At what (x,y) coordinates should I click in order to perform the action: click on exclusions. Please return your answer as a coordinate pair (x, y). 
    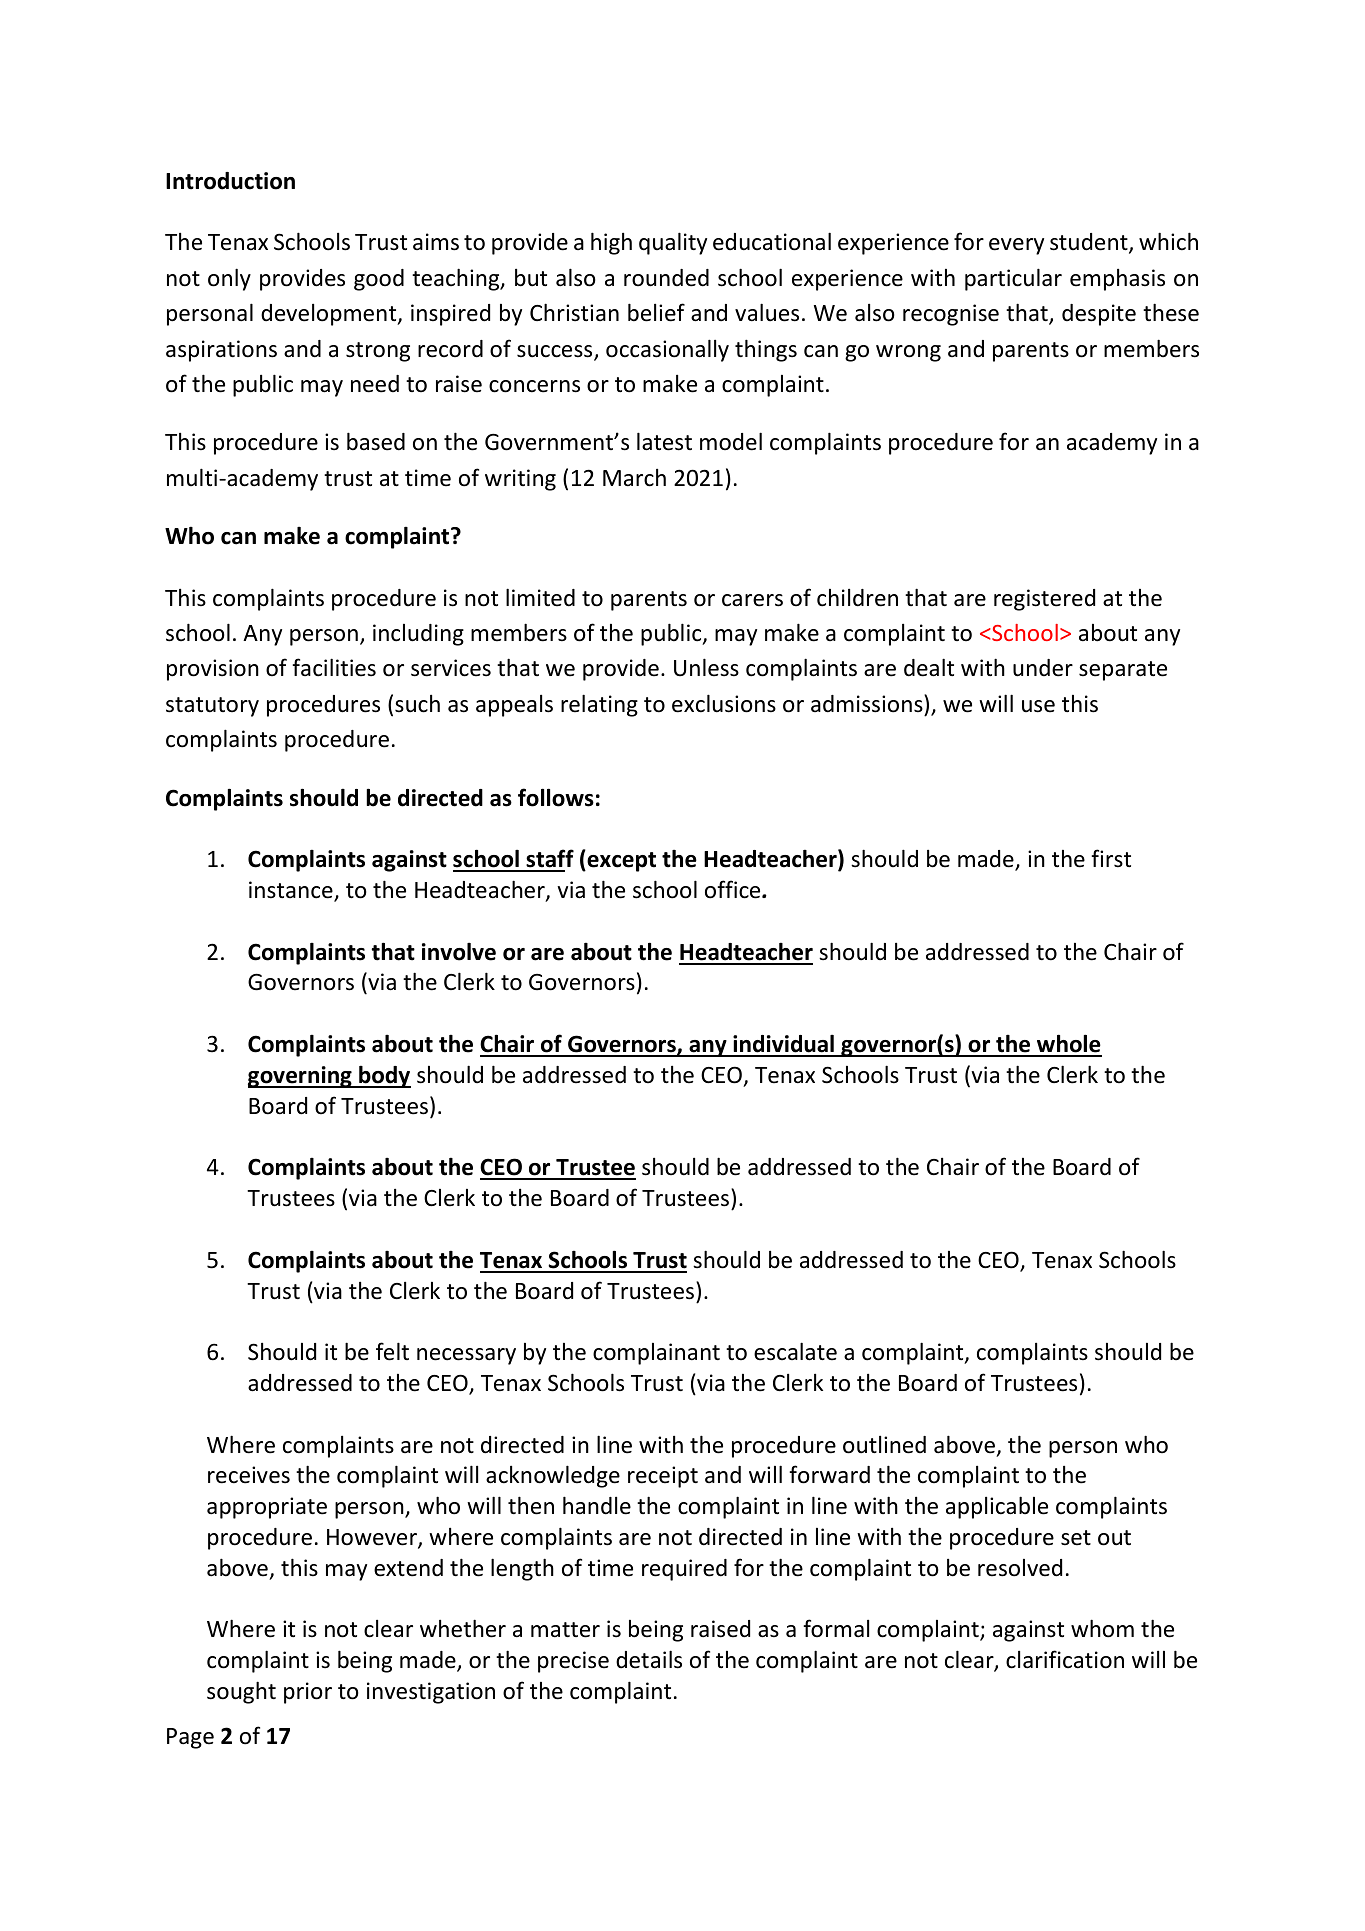
    Looking at the image, I should click on (724, 703).
